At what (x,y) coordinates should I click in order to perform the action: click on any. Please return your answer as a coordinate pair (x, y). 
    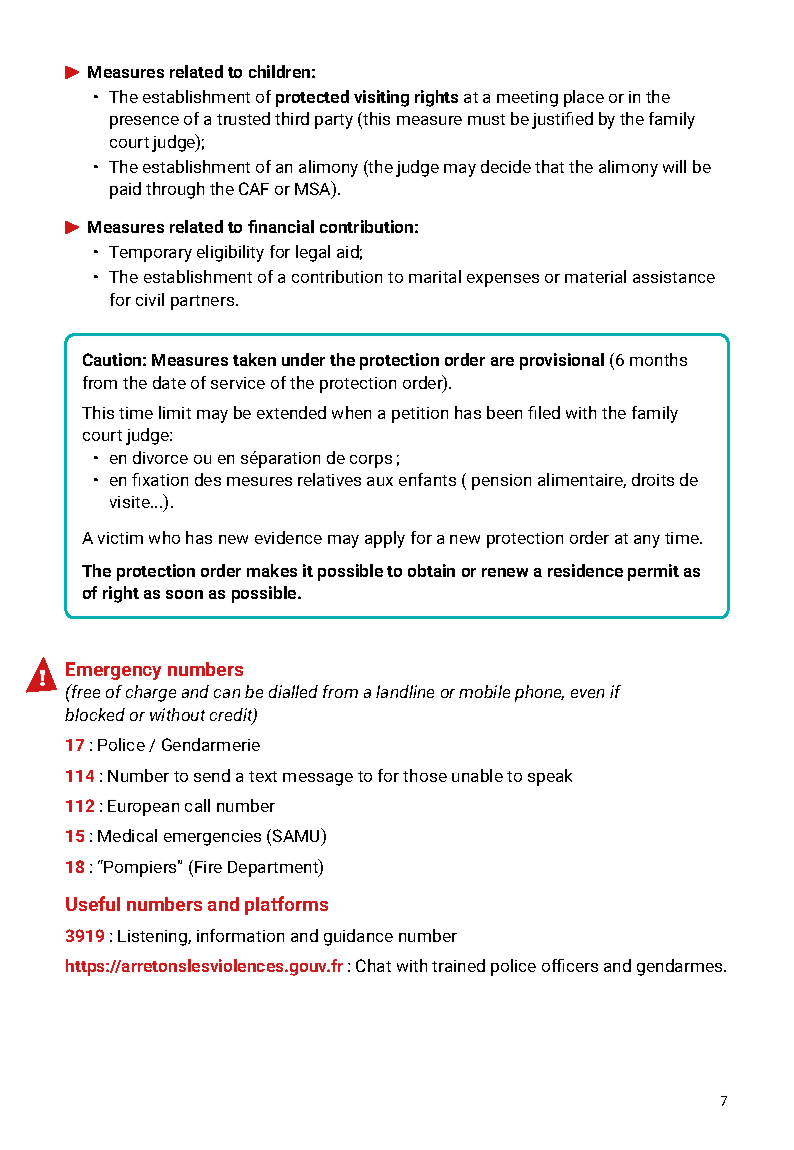
    Looking at the image, I should click on (647, 541).
